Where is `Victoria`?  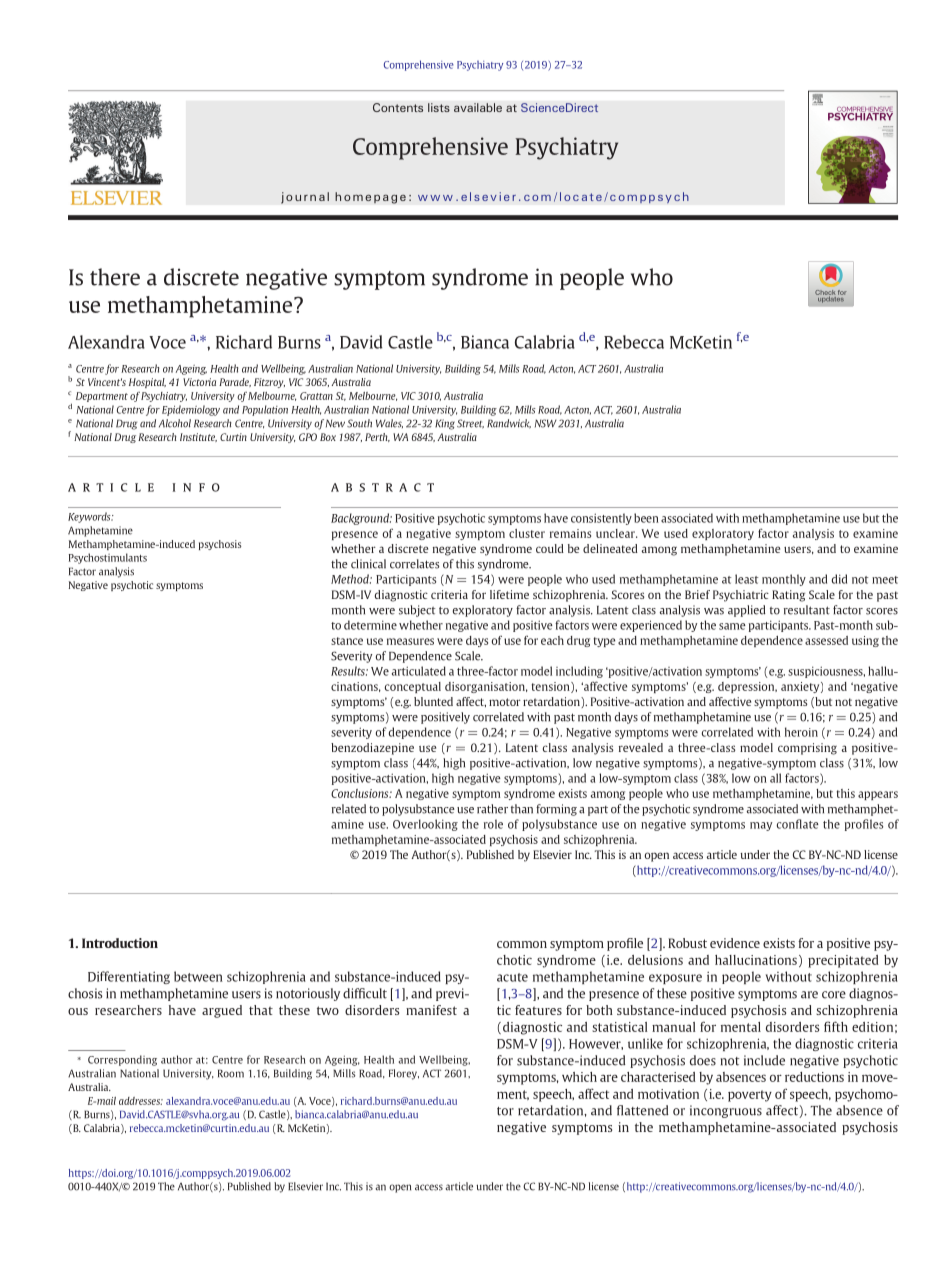 Victoria is located at coordinates (199, 382).
